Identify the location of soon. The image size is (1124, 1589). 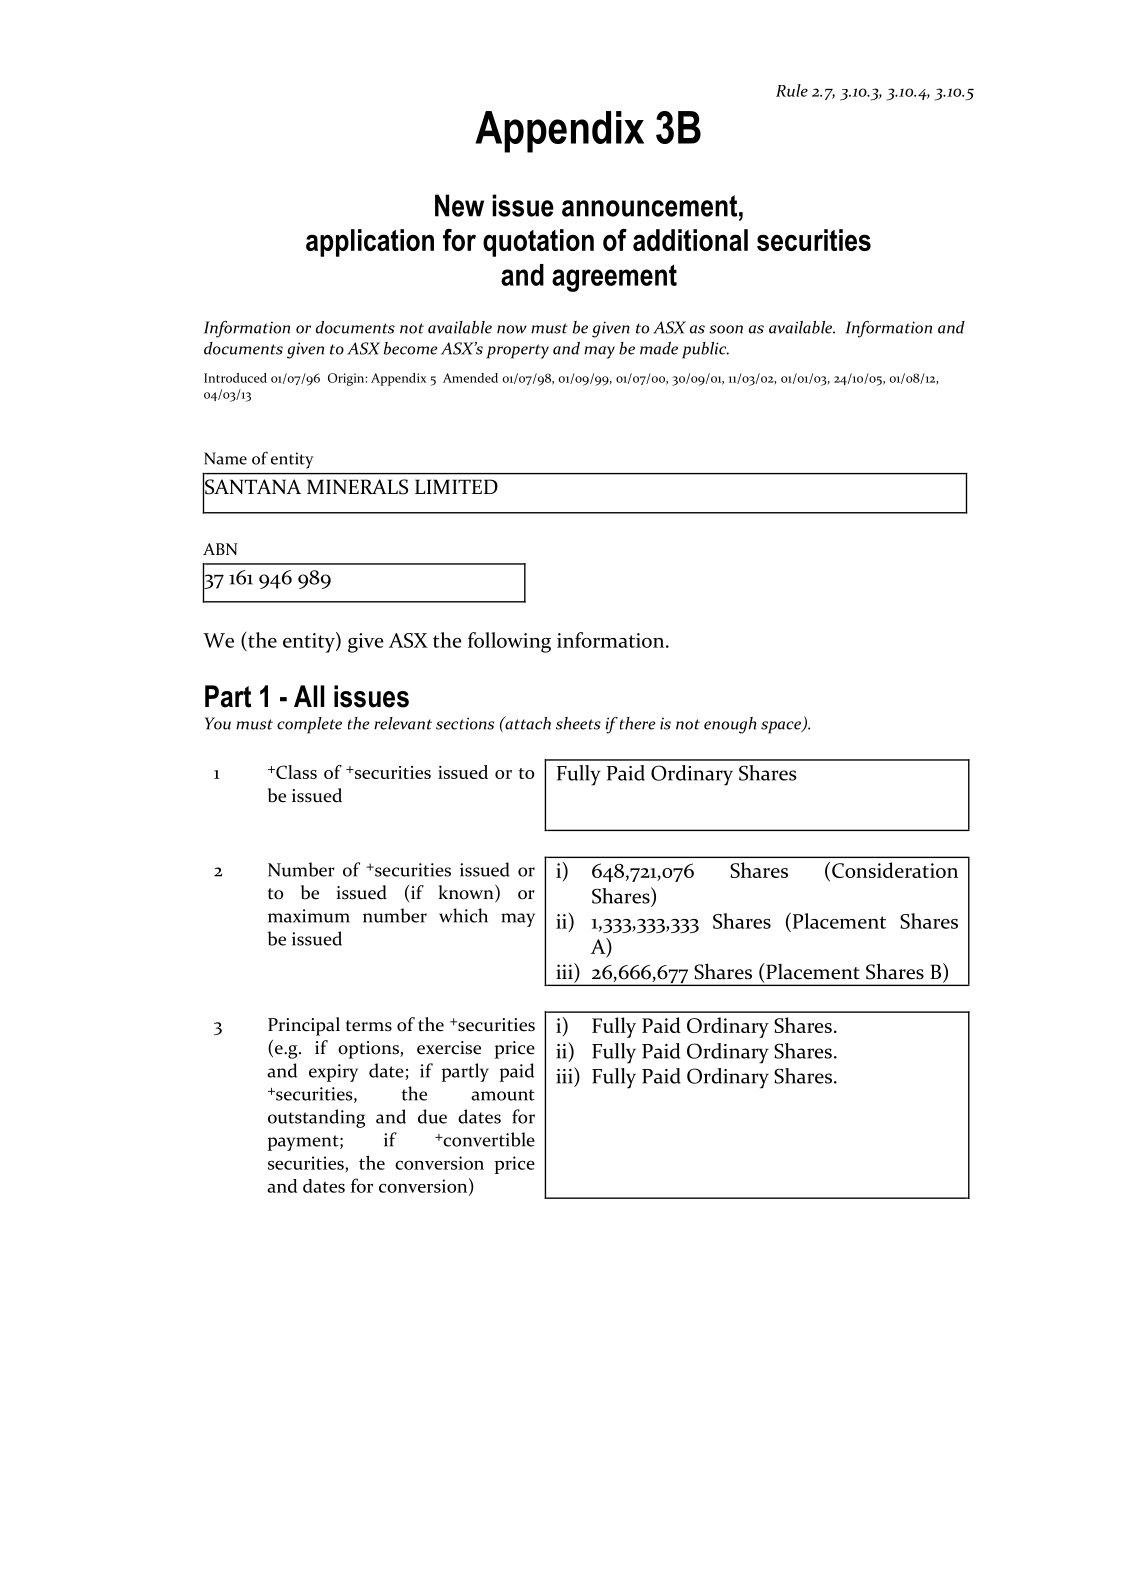
(726, 329).
